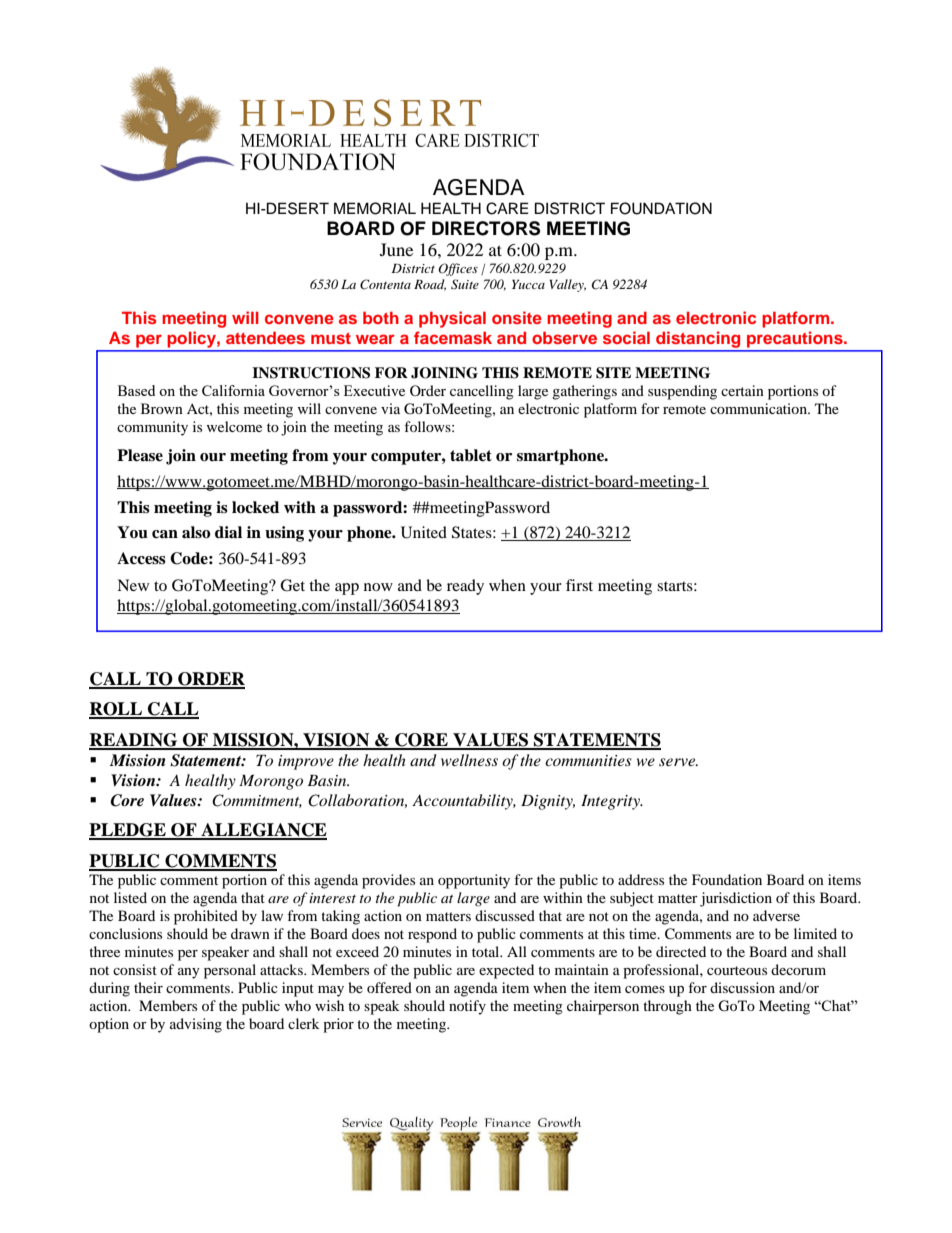  I want to click on Commitment, so click(257, 801).
